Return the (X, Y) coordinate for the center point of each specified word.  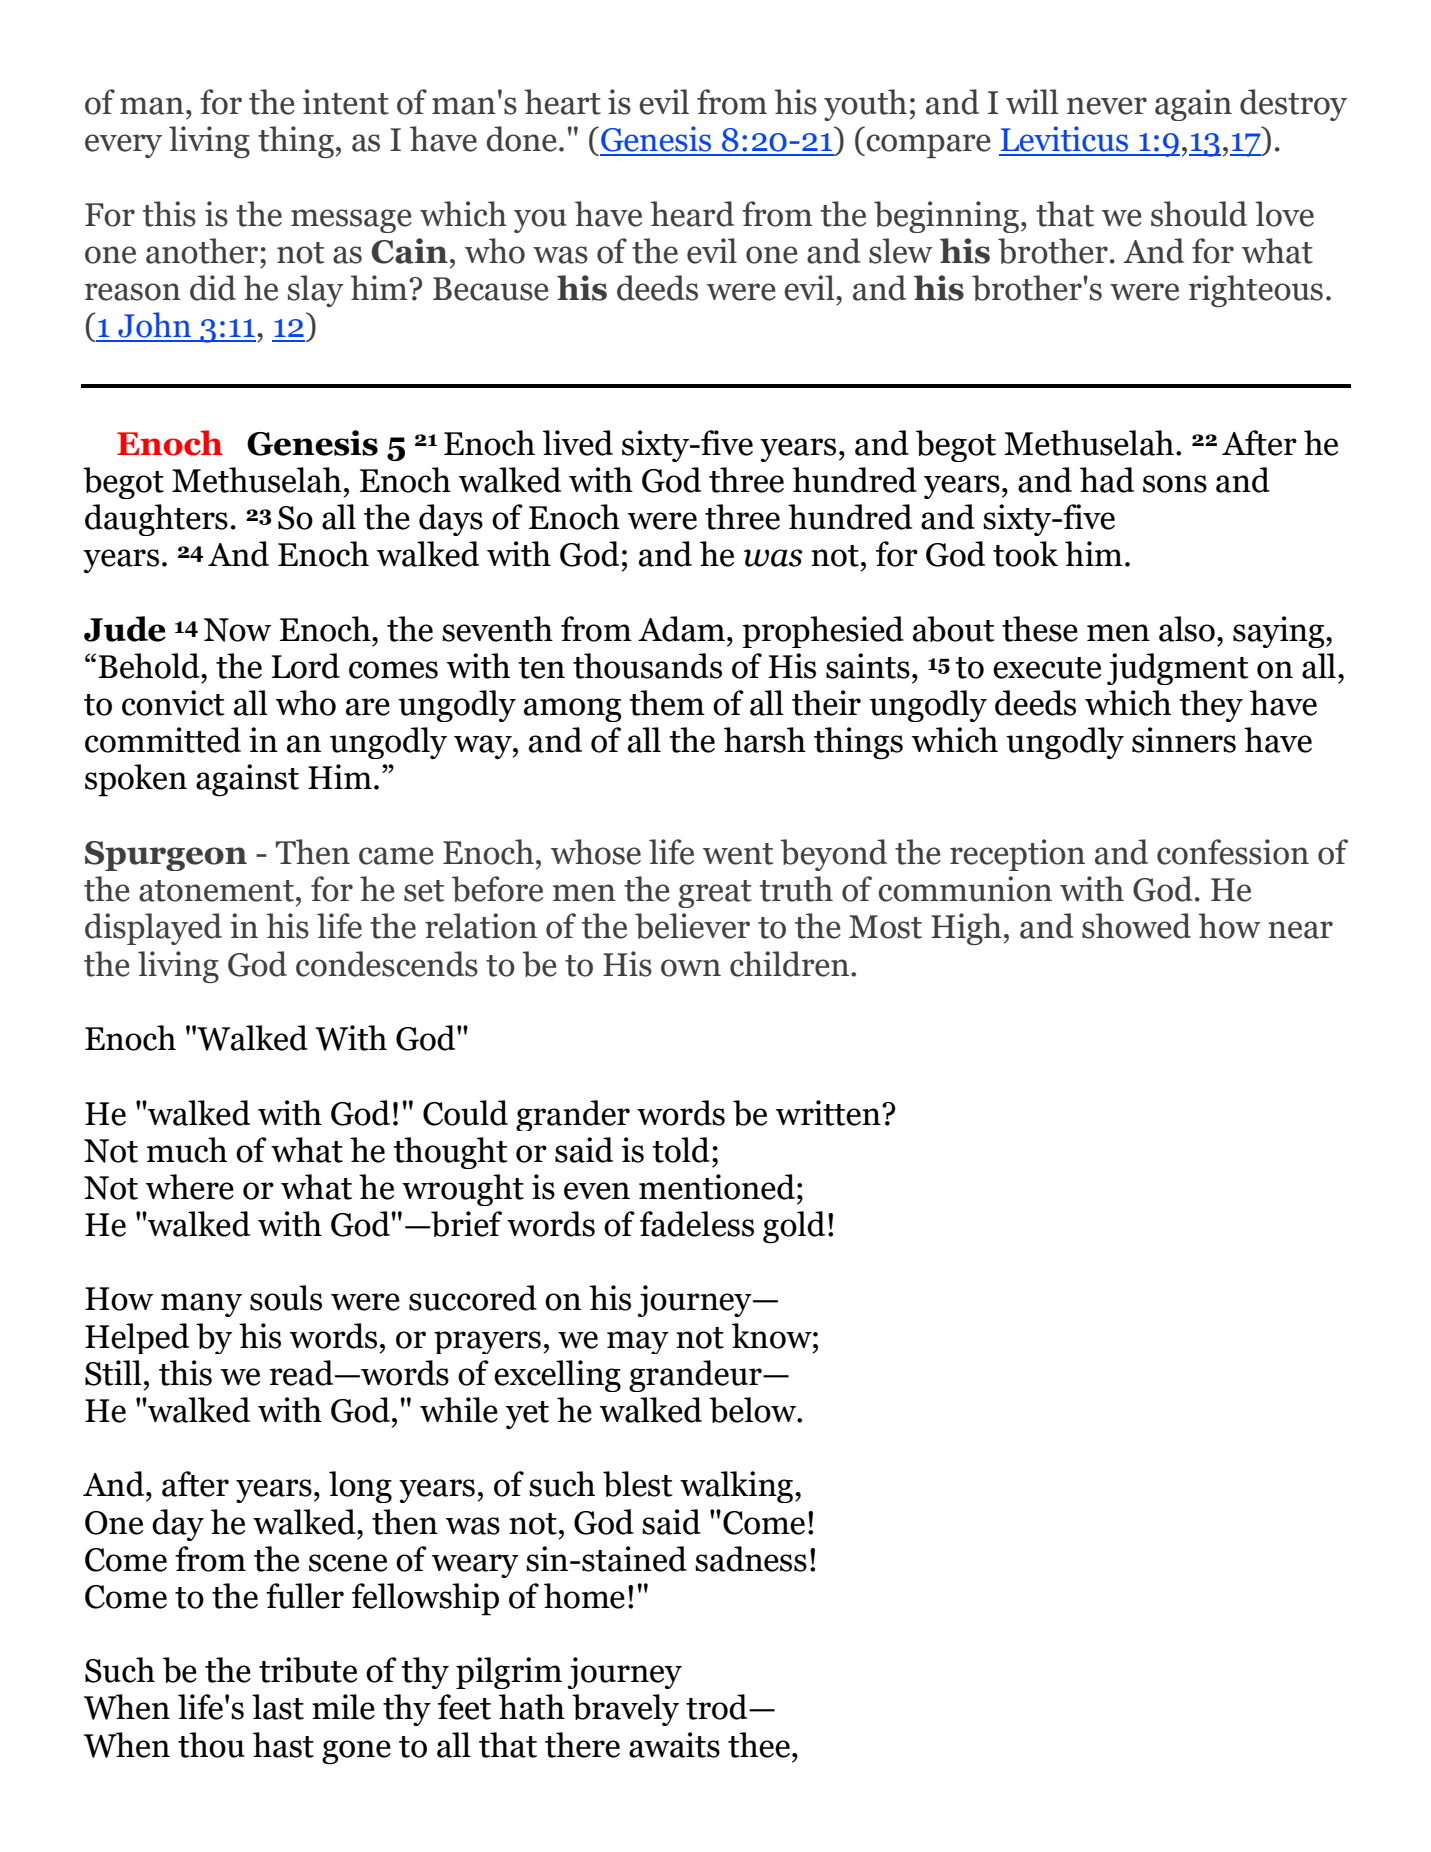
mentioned (717, 1187)
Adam (683, 629)
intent (346, 102)
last (278, 1707)
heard (692, 214)
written (829, 1113)
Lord (305, 666)
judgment (1178, 669)
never (1107, 106)
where (190, 1187)
